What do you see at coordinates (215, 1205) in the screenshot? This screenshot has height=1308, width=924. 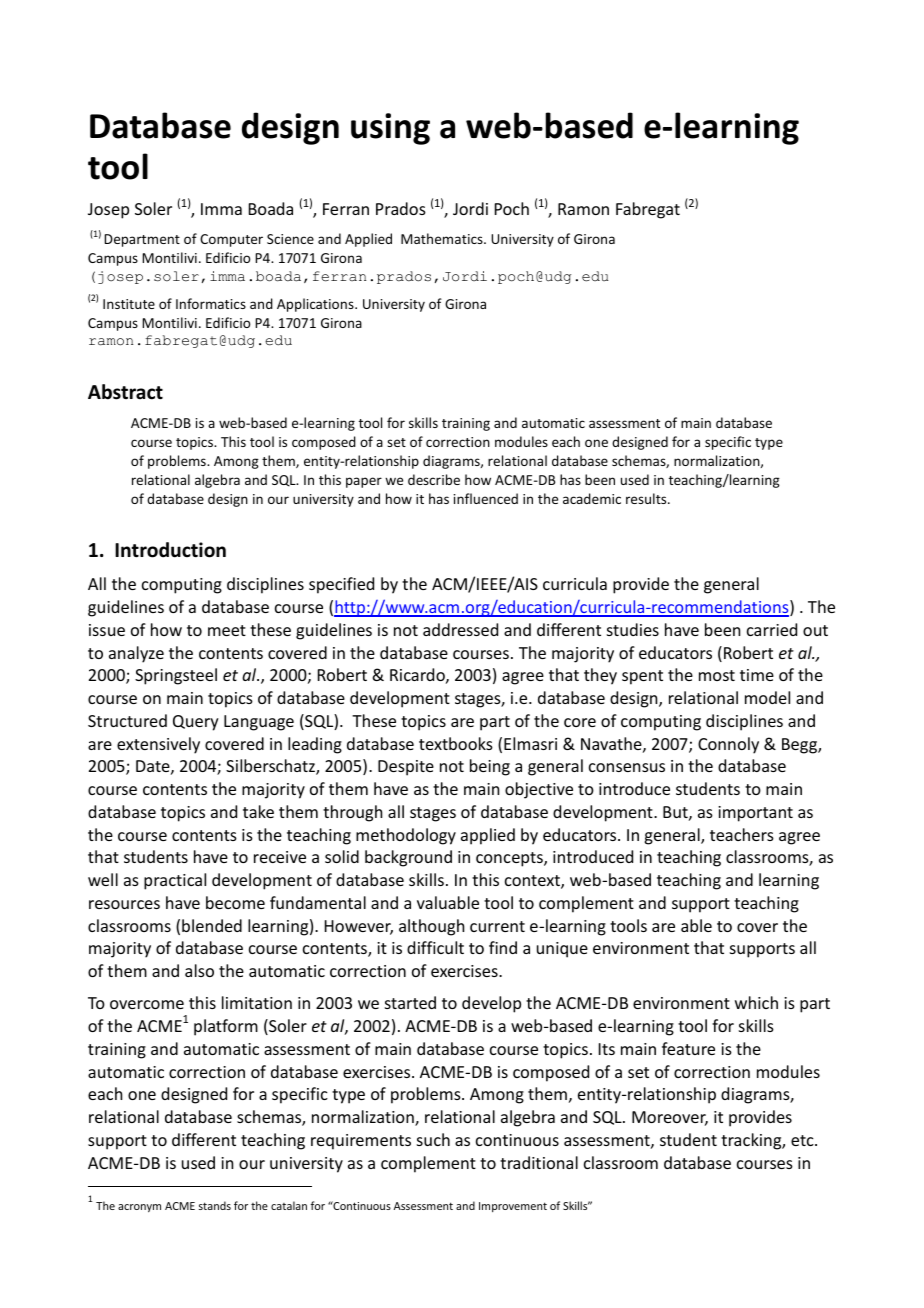 I see `stands` at bounding box center [215, 1205].
